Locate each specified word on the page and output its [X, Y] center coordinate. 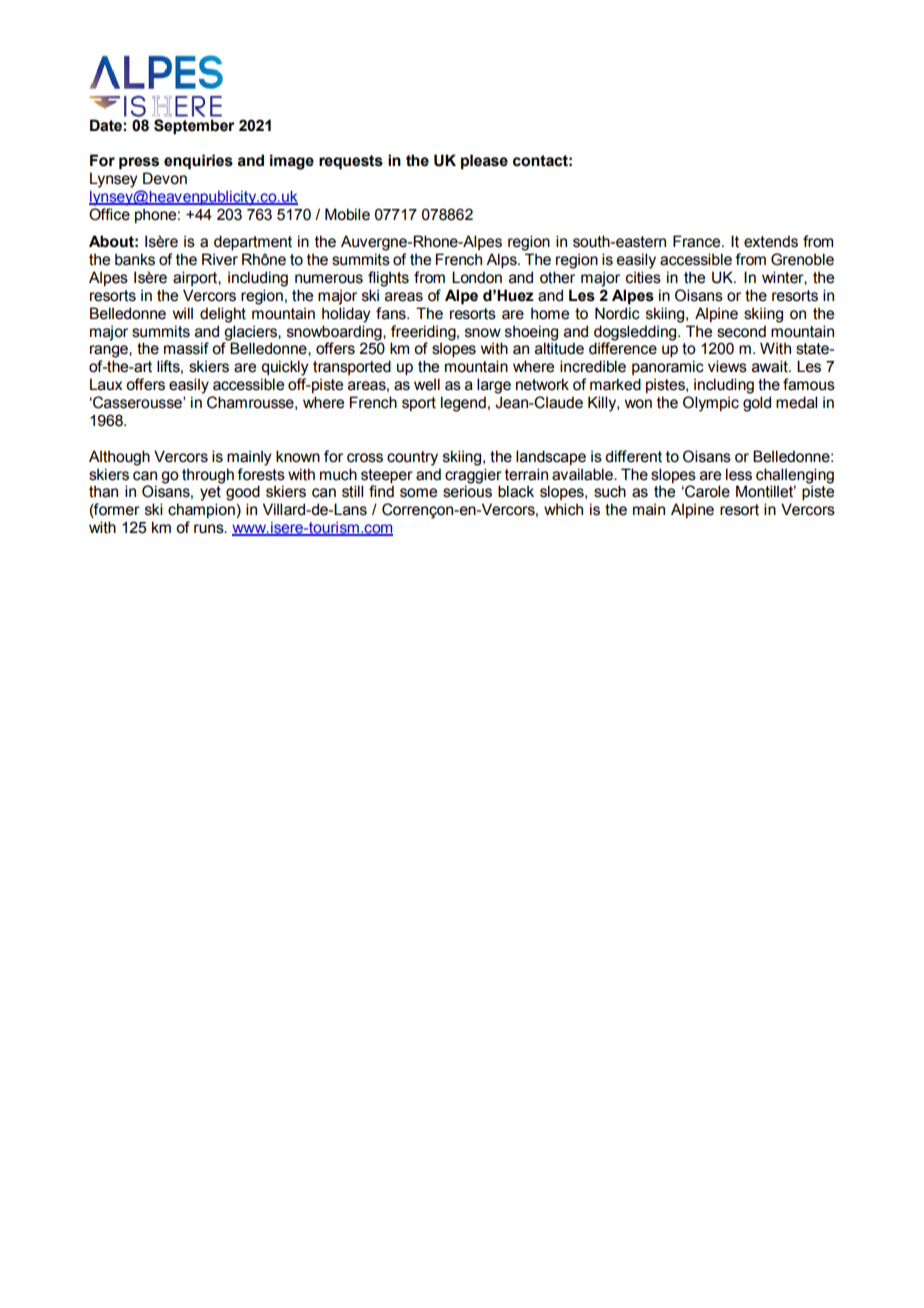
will [183, 313]
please [484, 162]
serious [467, 491]
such [610, 491]
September [194, 125]
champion [201, 510]
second [741, 331]
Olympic [711, 404]
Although [119, 458]
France [698, 241]
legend [463, 404]
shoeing [531, 333]
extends [771, 241]
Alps [502, 261]
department [253, 243]
